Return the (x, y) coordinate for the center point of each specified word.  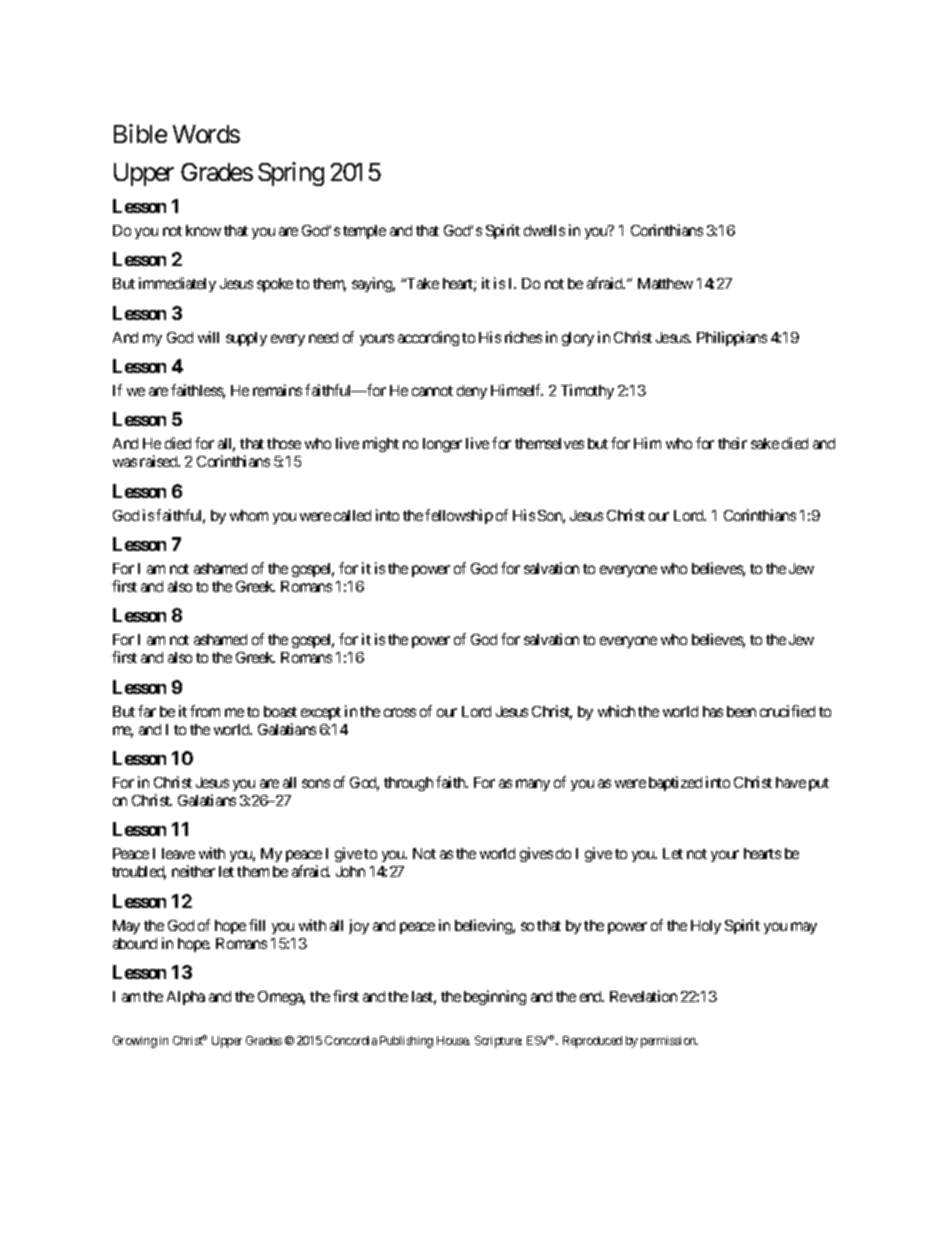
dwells (544, 230)
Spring (291, 174)
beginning (495, 997)
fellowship (459, 516)
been (741, 711)
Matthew (665, 283)
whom (249, 515)
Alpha (186, 998)
